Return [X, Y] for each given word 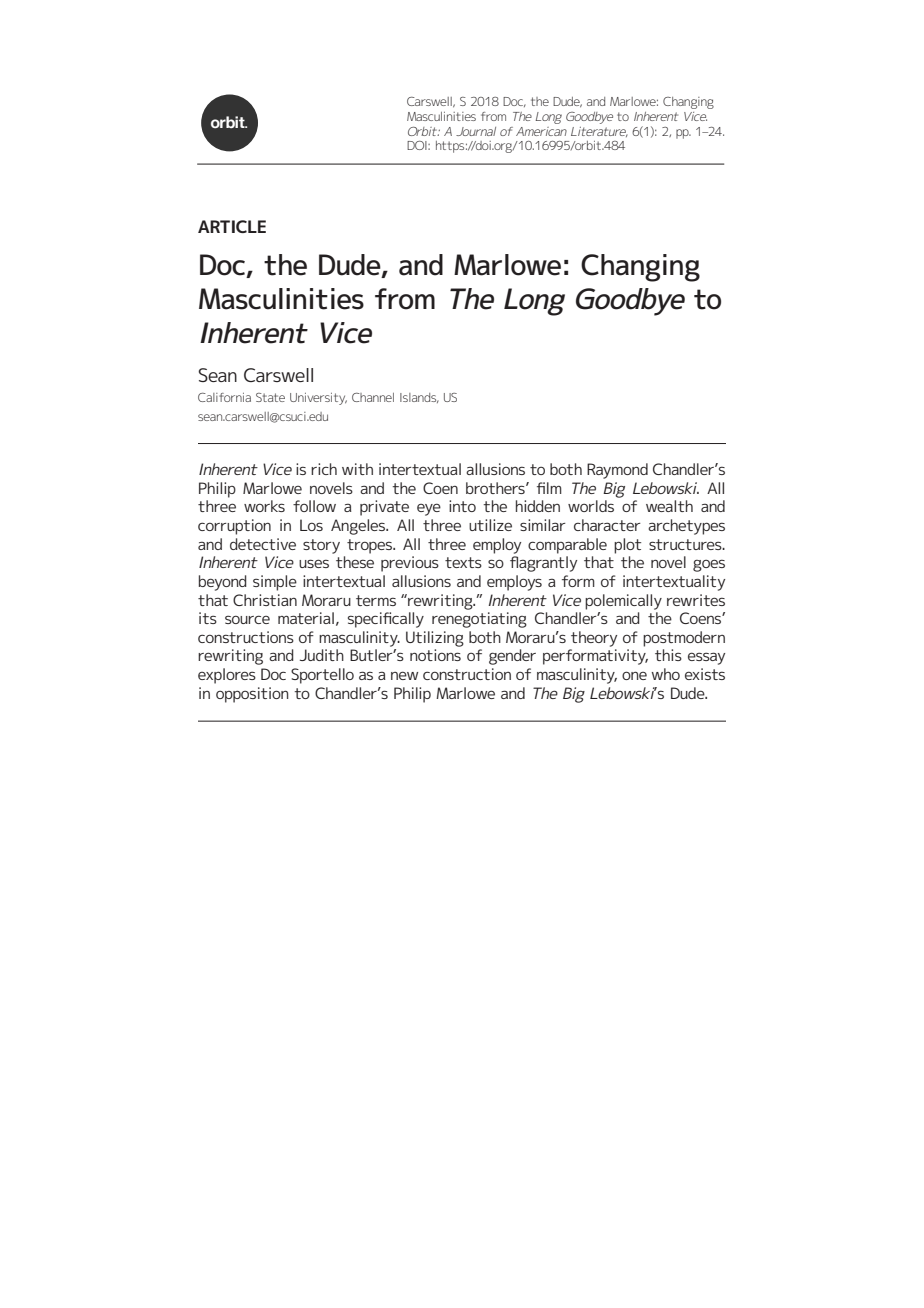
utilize [490, 525]
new [404, 675]
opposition [252, 695]
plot [627, 546]
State [270, 397]
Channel [373, 397]
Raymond [617, 471]
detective [263, 544]
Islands [419, 398]
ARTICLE [232, 226]
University [318, 399]
